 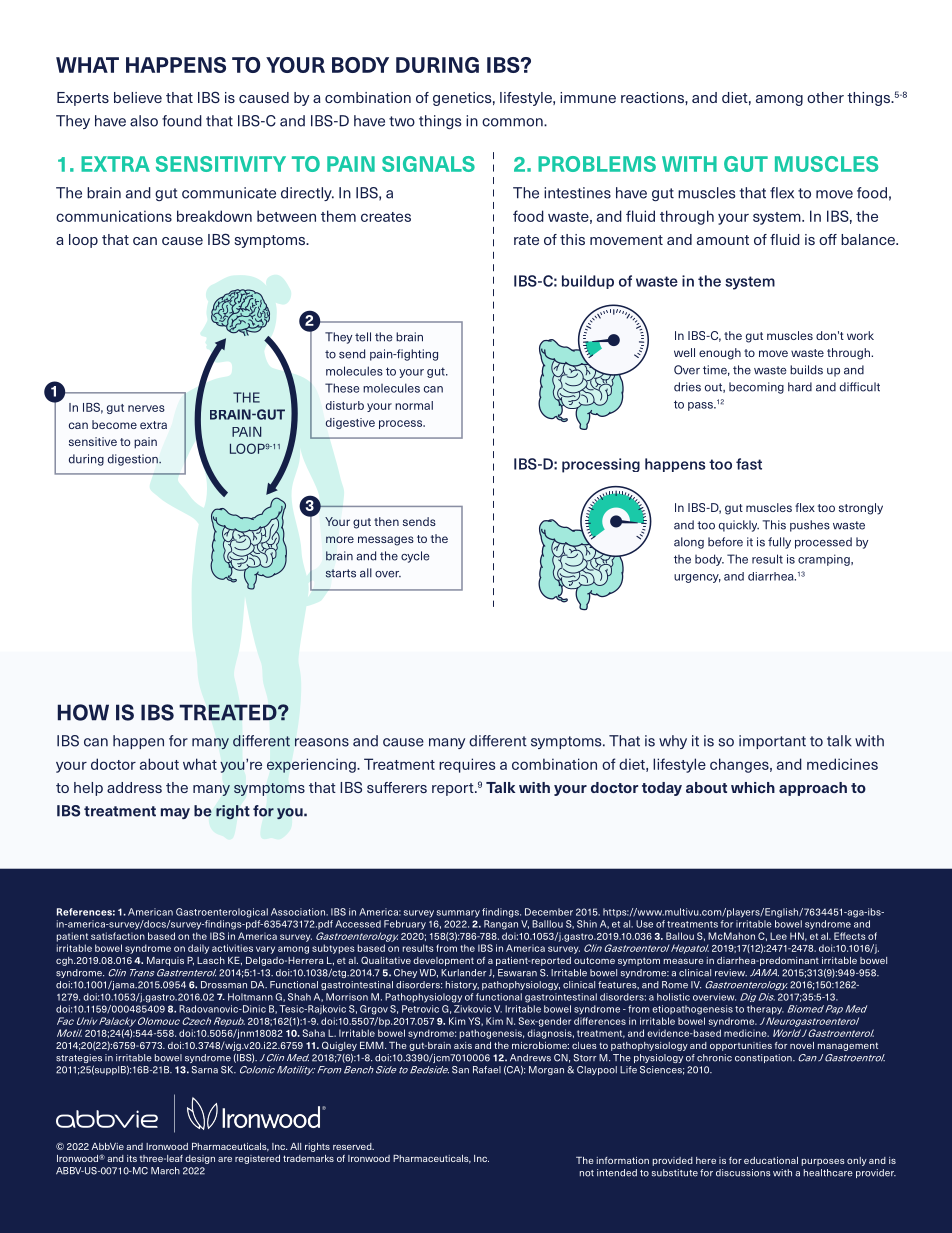 What do you see at coordinates (146, 408) in the page?
I see `nerves` at bounding box center [146, 408].
